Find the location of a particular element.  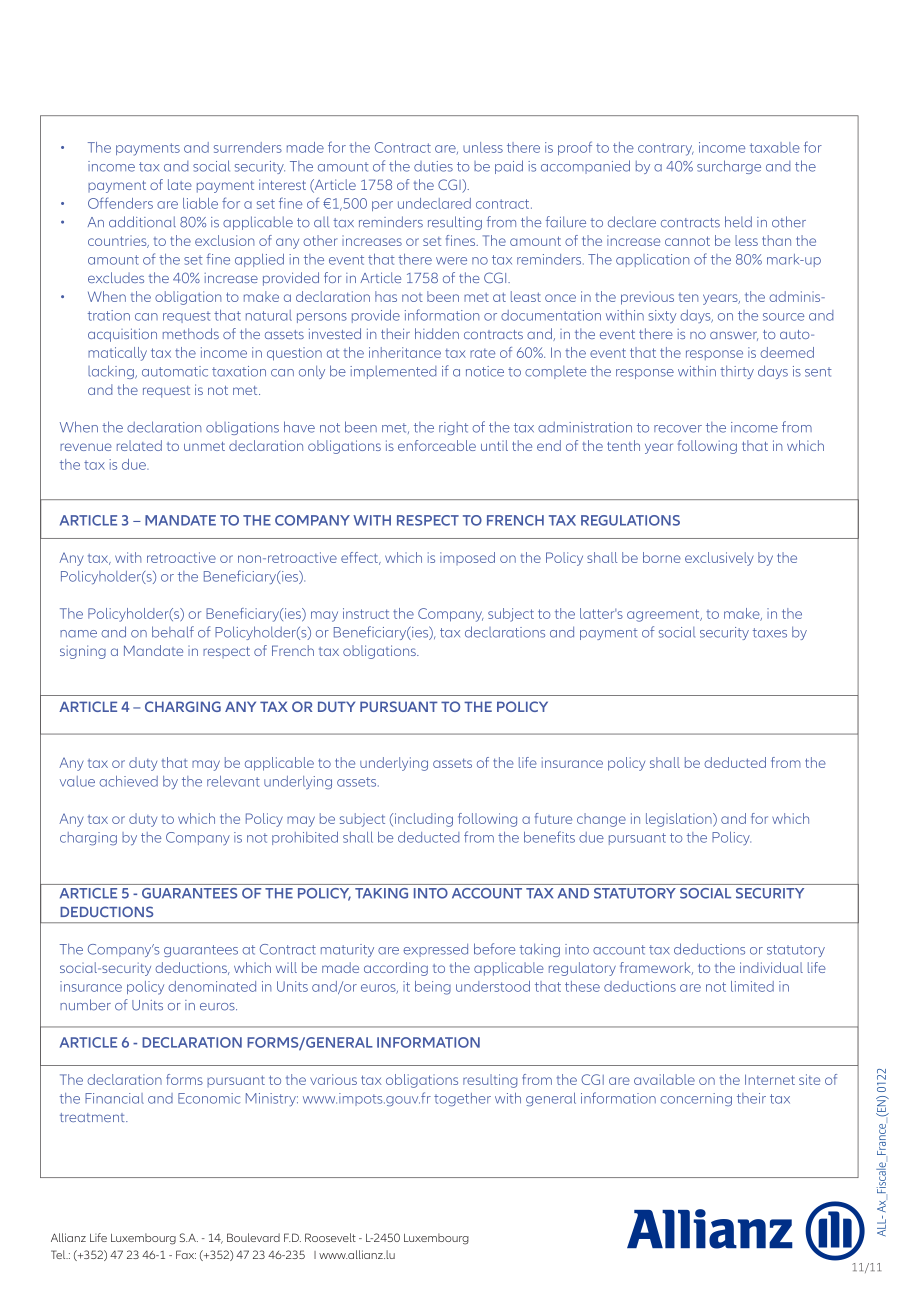

Internet is located at coordinates (770, 1079).
